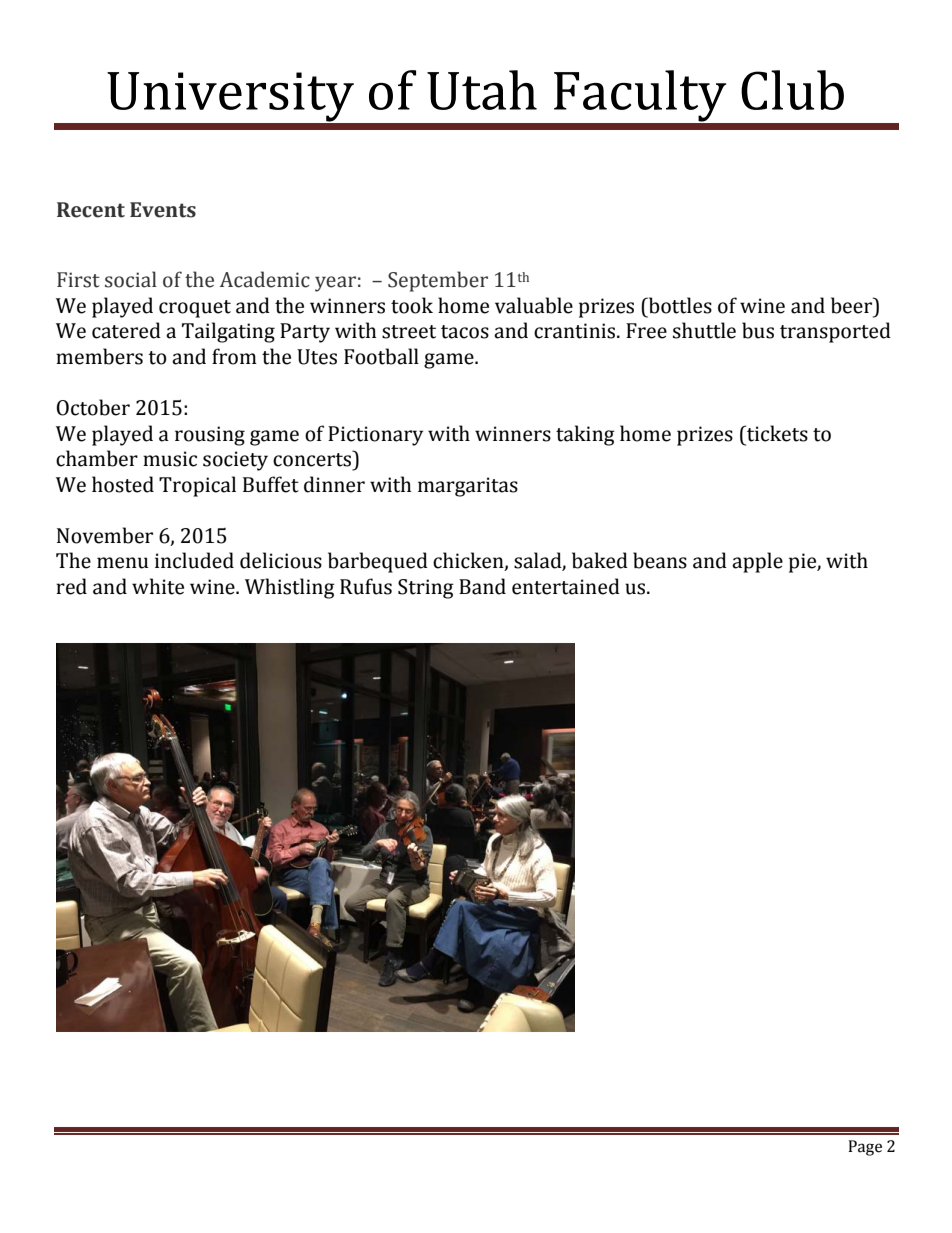 The height and width of the image is (1233, 952). Describe the element at coordinates (482, 90) in the image. I see `Utah` at that location.
